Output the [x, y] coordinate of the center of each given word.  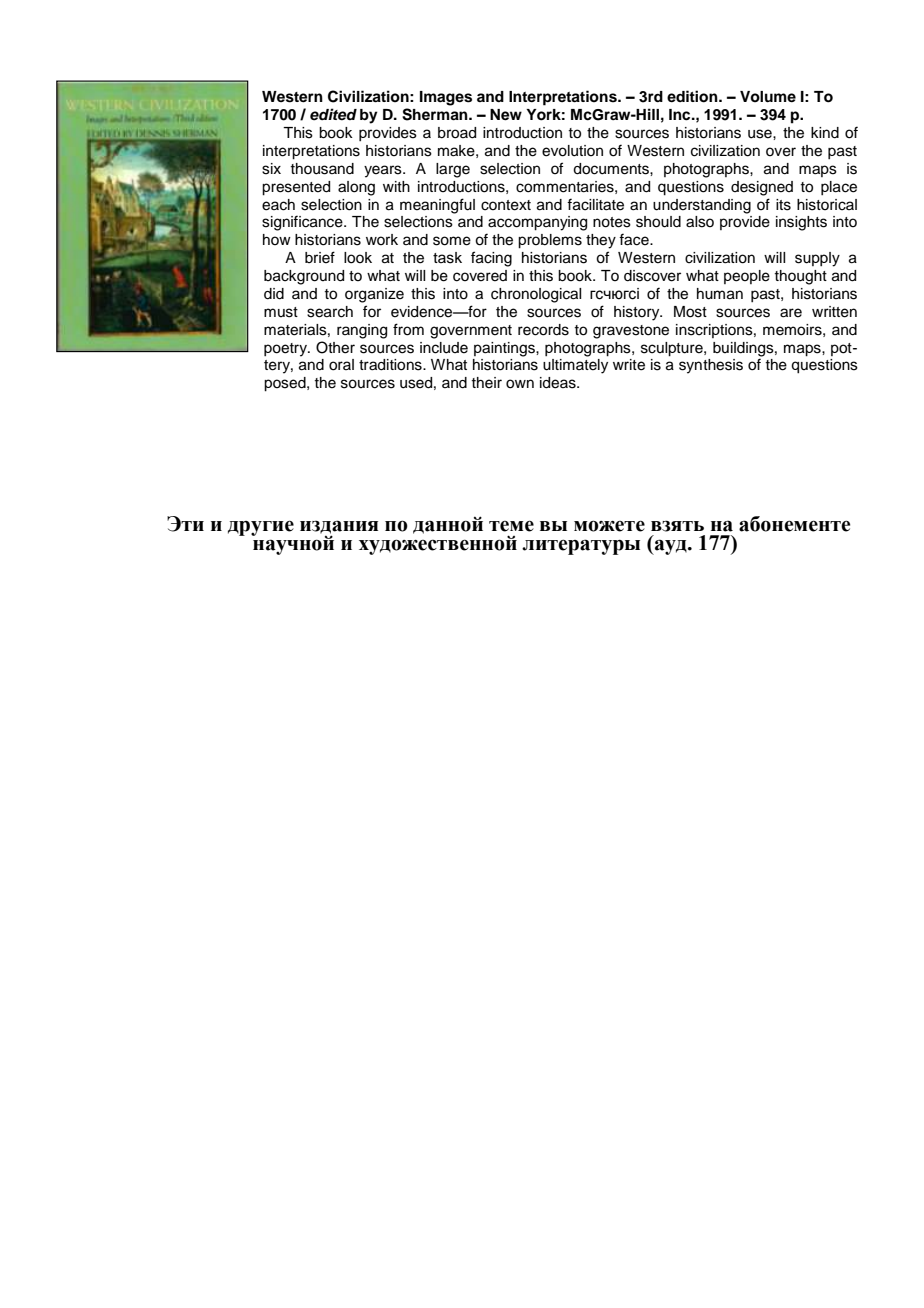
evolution [572, 151]
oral [341, 365]
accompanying [537, 223]
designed [762, 188]
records [543, 330]
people [747, 277]
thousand [322, 169]
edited [333, 114]
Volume [768, 96]
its [783, 205]
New [506, 115]
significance [303, 223]
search [330, 312]
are [791, 313]
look [358, 258]
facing [491, 259]
